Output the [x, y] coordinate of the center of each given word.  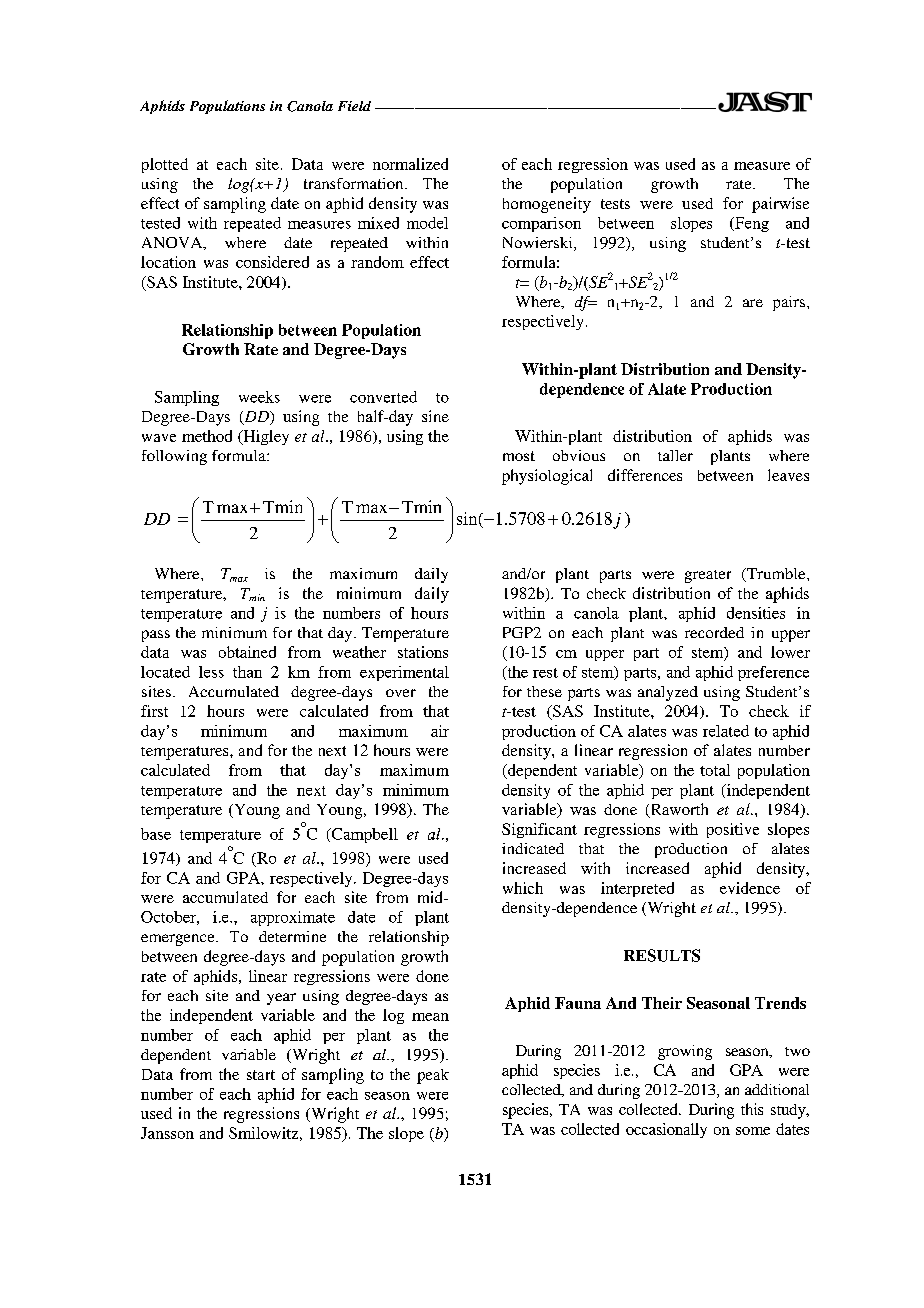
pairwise [780, 205]
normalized [410, 164]
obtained [247, 652]
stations [423, 652]
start [261, 1075]
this [752, 1109]
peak [433, 1076]
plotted [165, 165]
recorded [714, 632]
